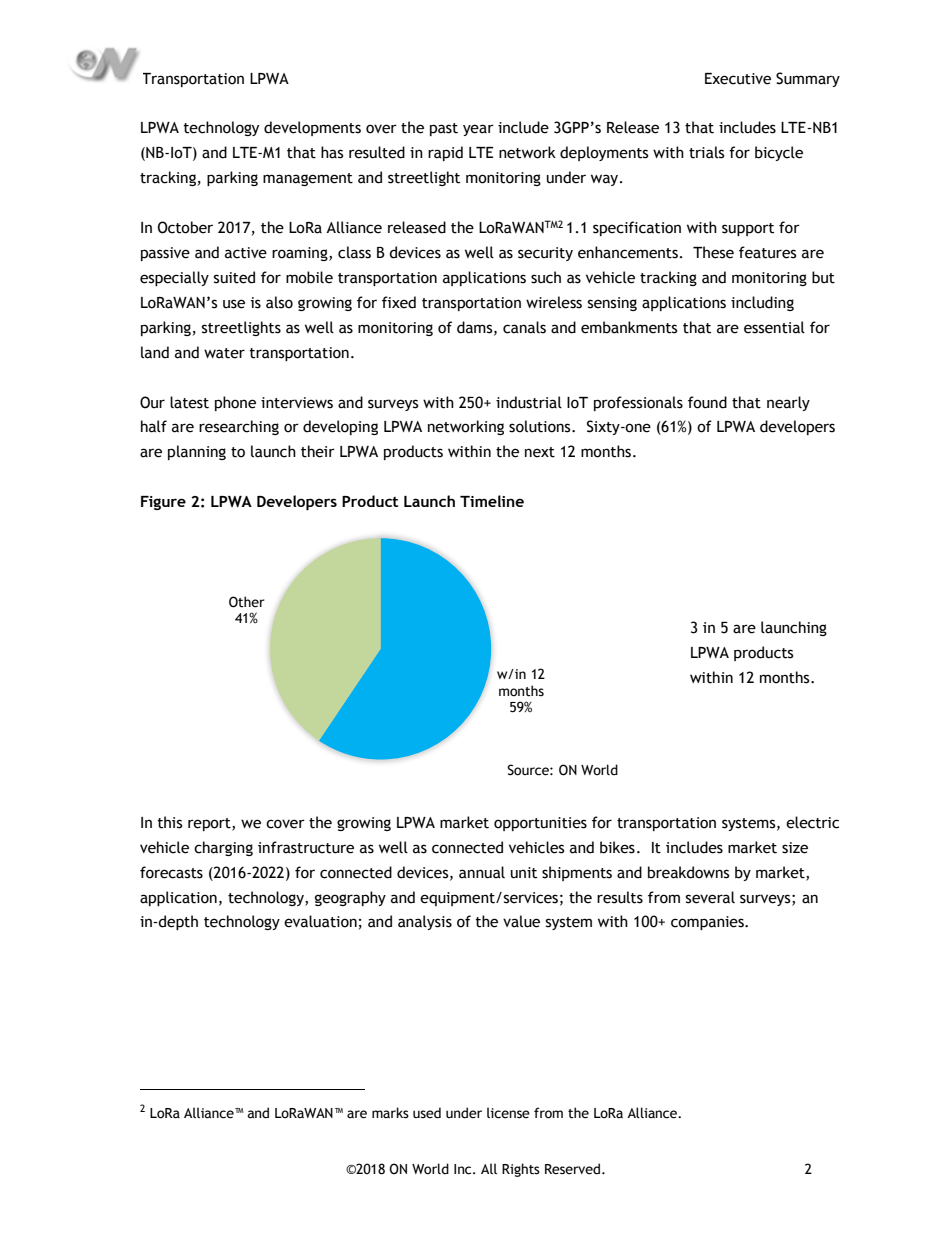 The image size is (952, 1233). I want to click on marks, so click(390, 1113).
